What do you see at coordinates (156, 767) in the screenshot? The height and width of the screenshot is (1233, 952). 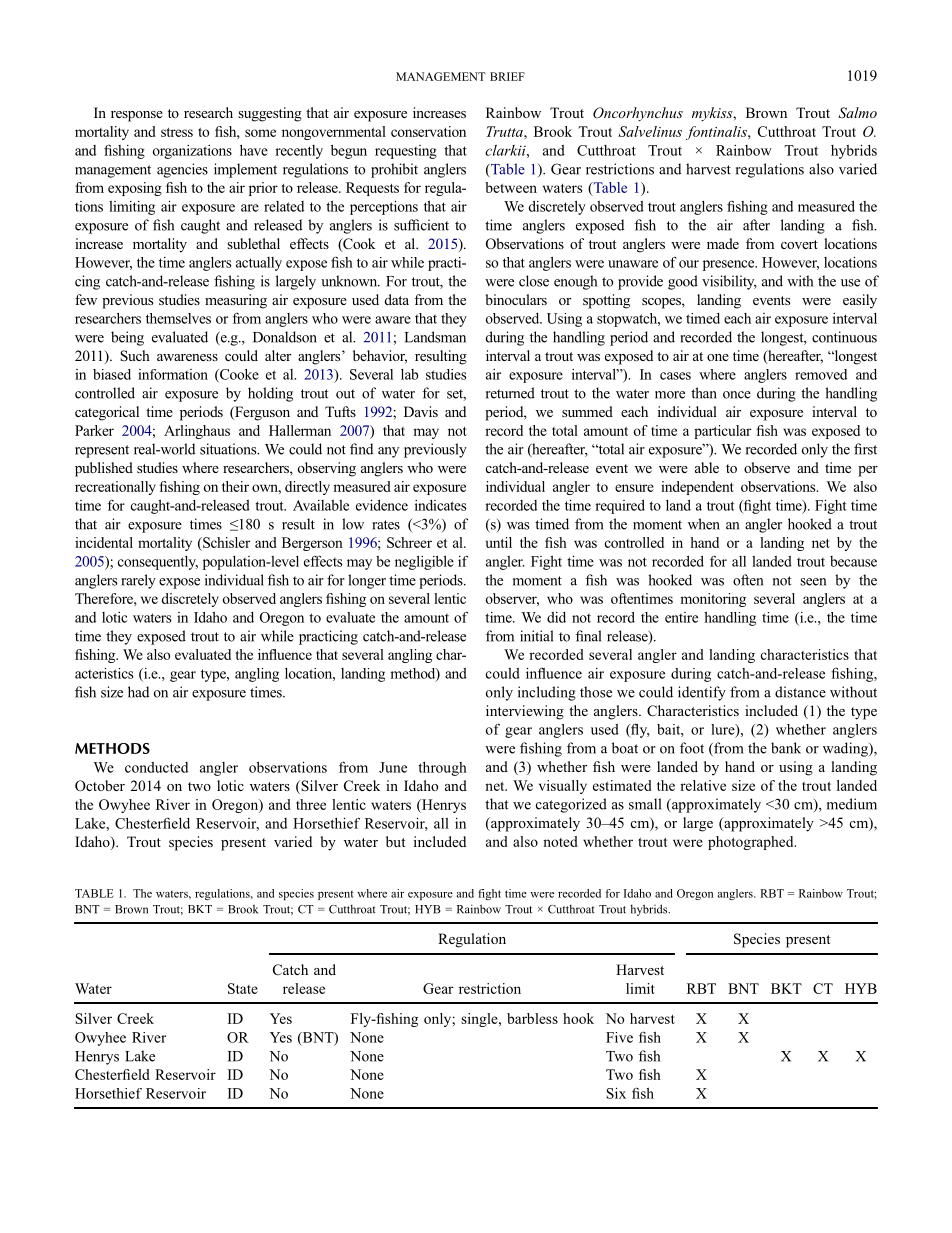 I see `conducted` at bounding box center [156, 767].
